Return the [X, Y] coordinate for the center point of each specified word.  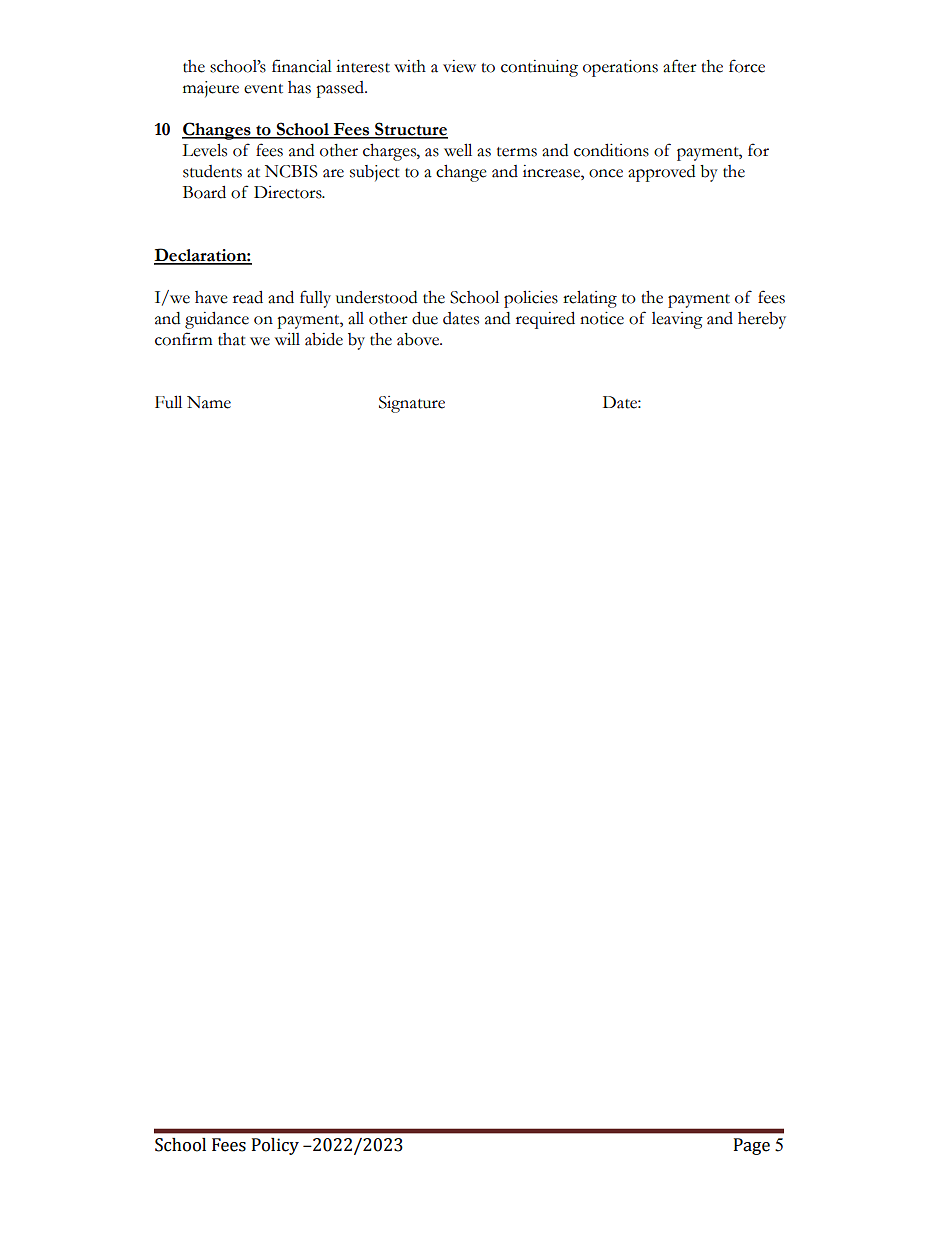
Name [209, 402]
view [459, 66]
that [232, 339]
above [419, 339]
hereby [762, 320]
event [263, 89]
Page [752, 1146]
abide [324, 339]
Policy [275, 1146]
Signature [412, 404]
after [680, 66]
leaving [677, 320]
